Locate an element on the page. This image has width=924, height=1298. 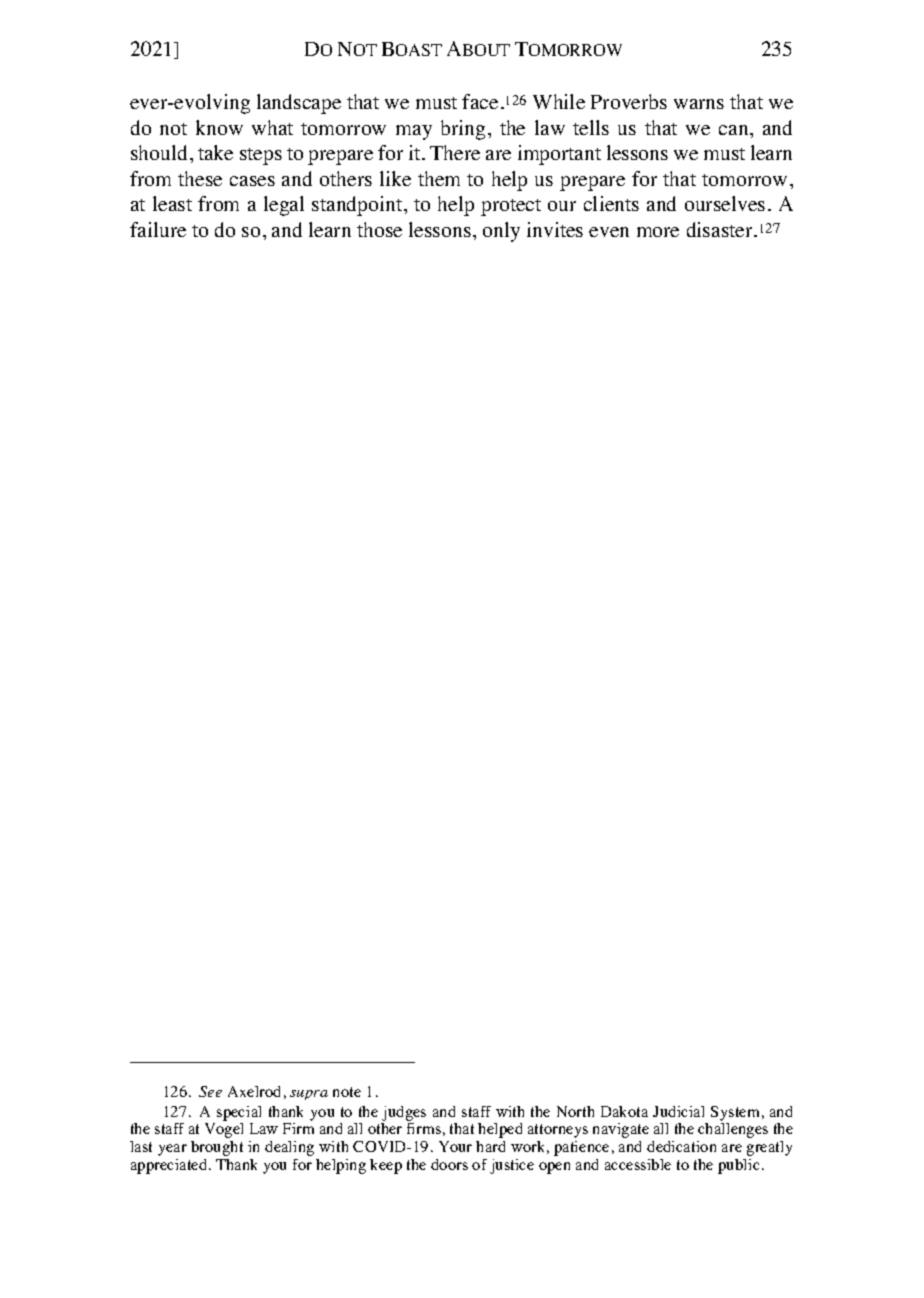
See is located at coordinates (210, 1091).
